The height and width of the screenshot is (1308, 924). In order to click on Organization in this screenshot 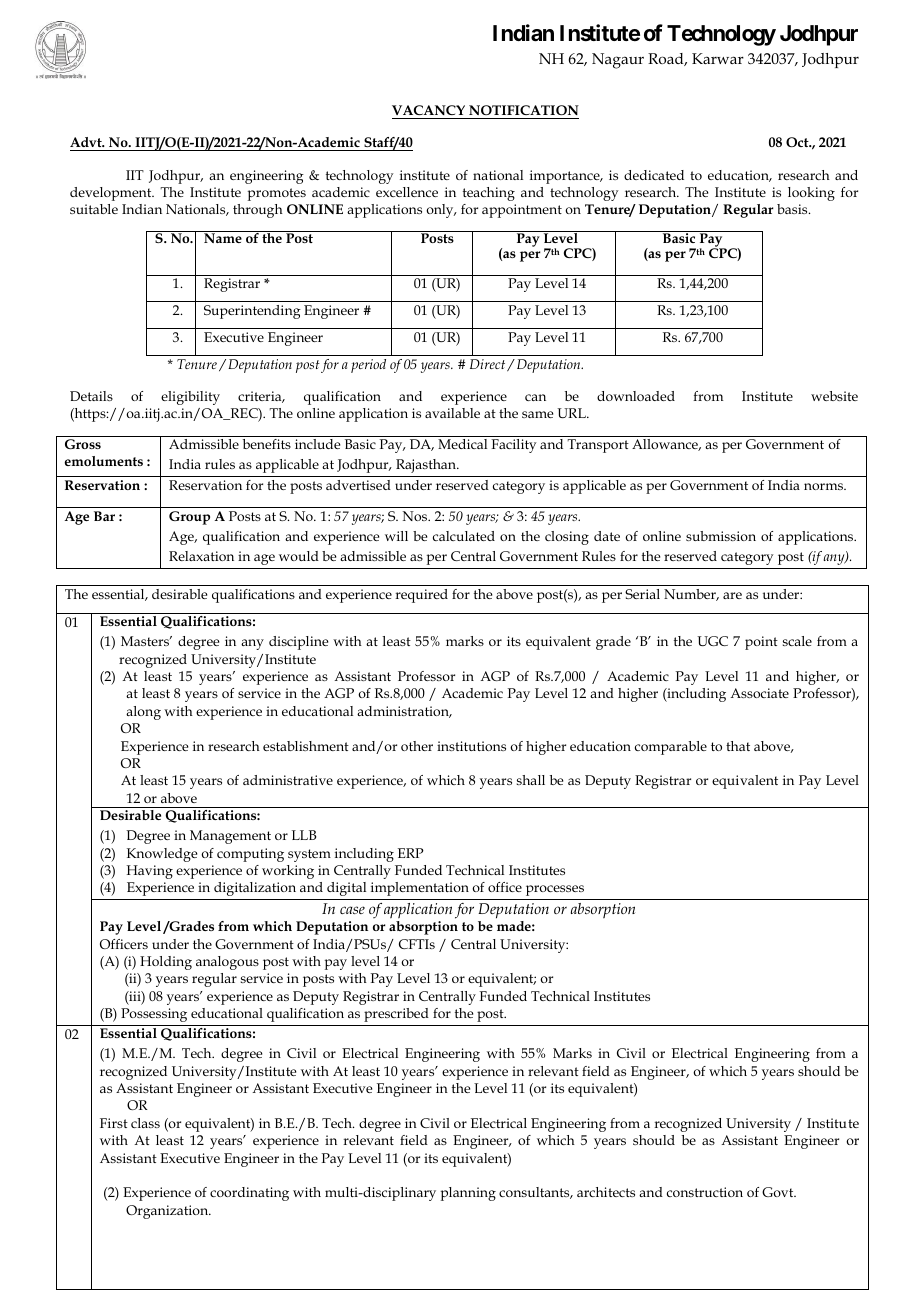, I will do `click(168, 1212)`.
